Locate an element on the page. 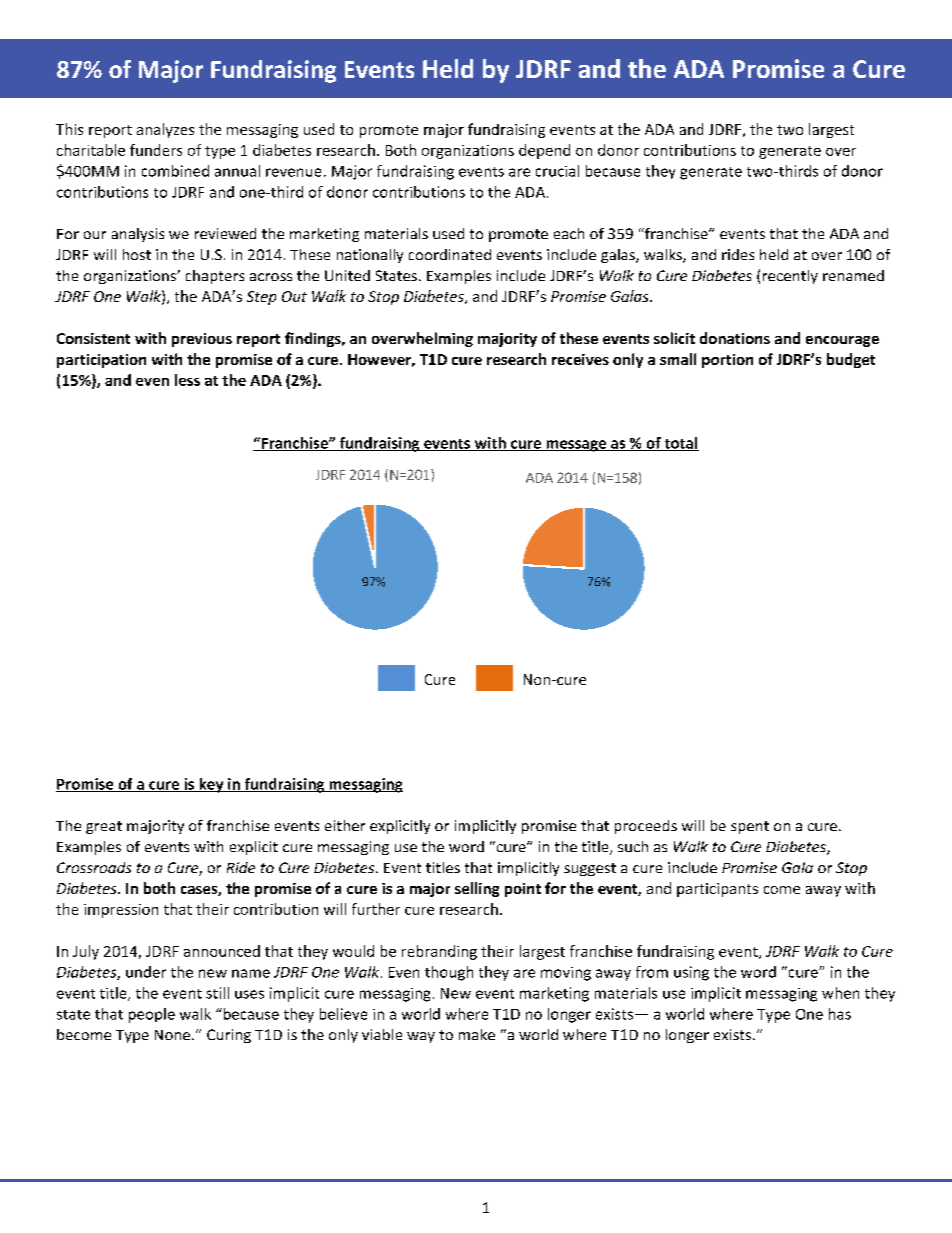 The width and height of the page is (952, 1233). total is located at coordinates (680, 444).
